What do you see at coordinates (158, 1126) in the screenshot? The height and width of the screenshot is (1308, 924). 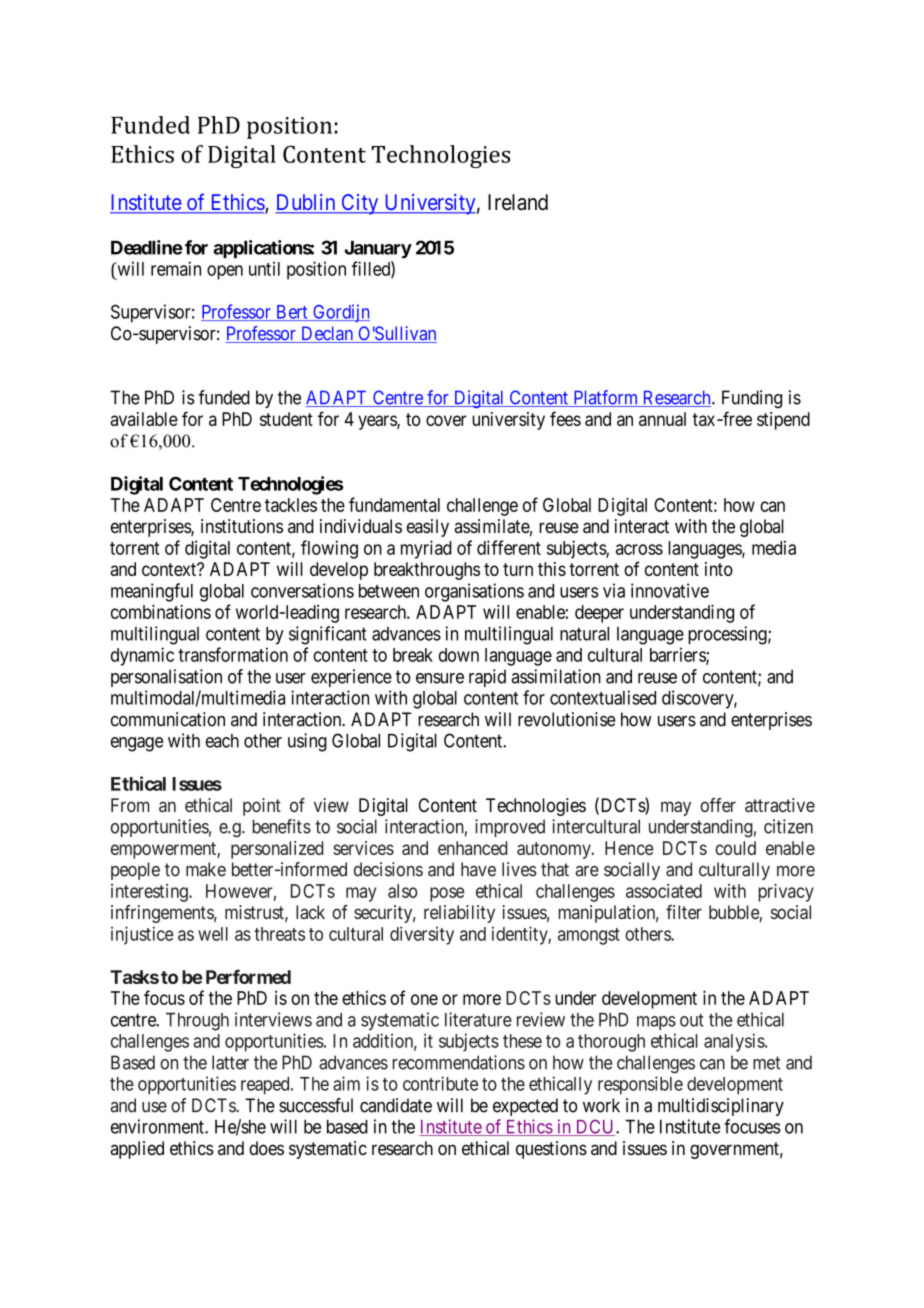 I see `environment` at bounding box center [158, 1126].
